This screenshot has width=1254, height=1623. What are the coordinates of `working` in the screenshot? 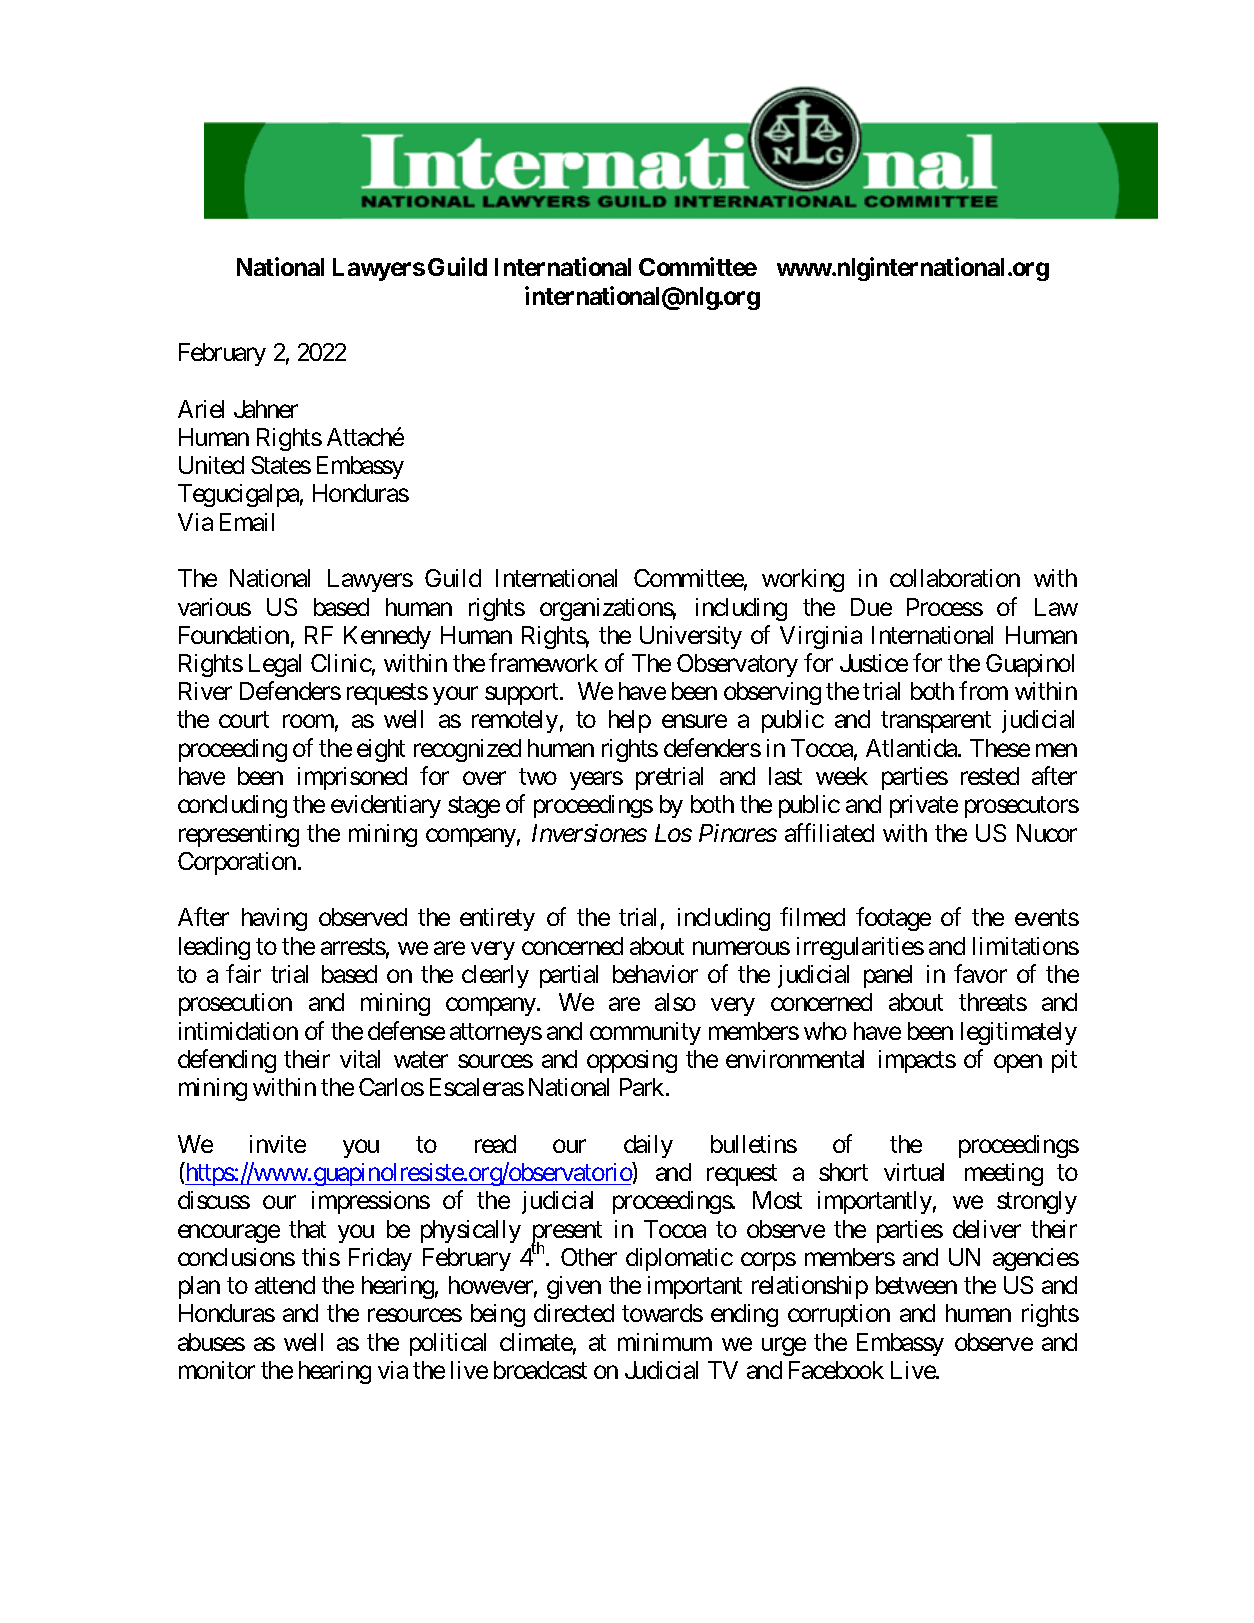 It's located at (803, 580).
